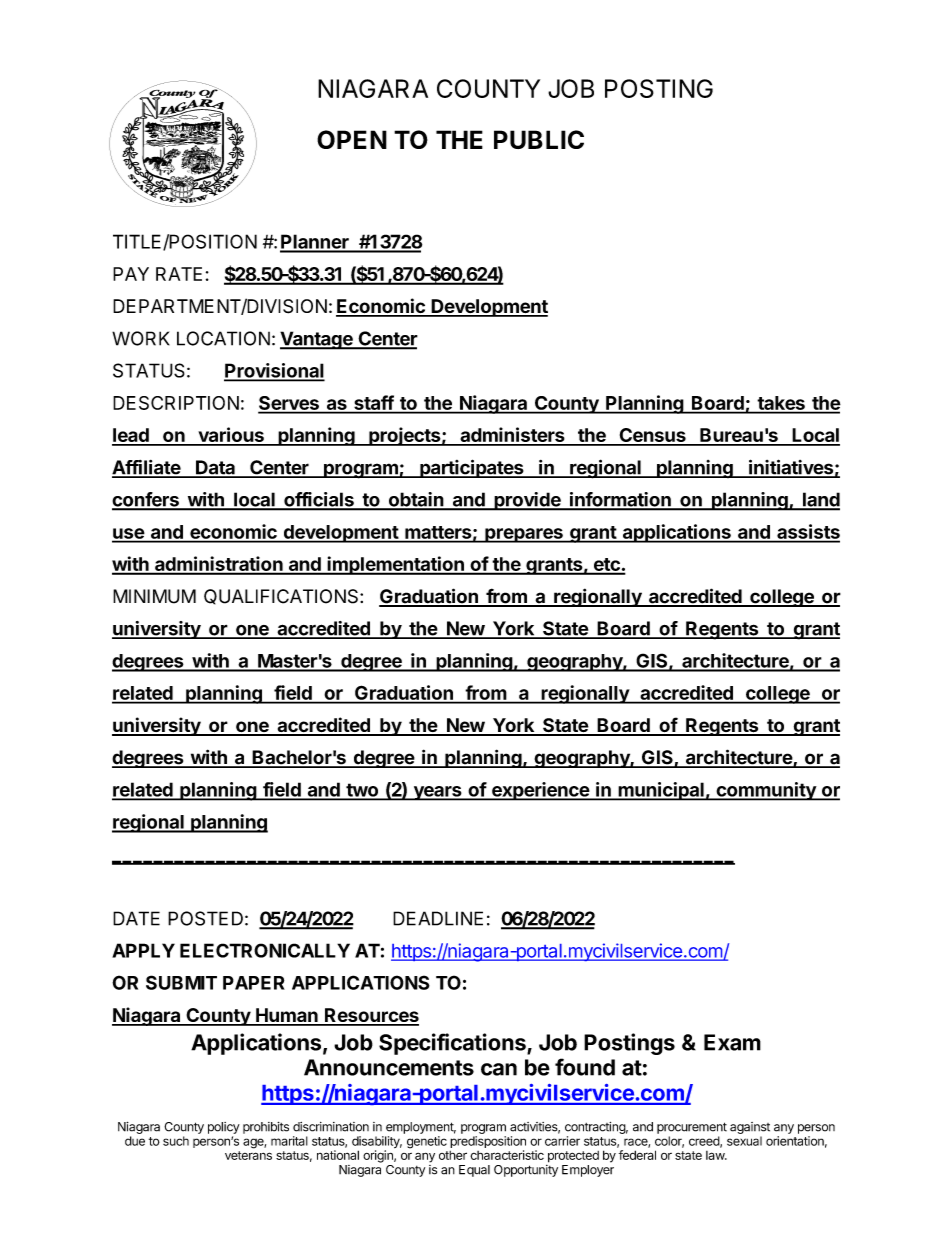 The width and height of the screenshot is (952, 1233). What do you see at coordinates (652, 436) in the screenshot?
I see `Census` at bounding box center [652, 436].
